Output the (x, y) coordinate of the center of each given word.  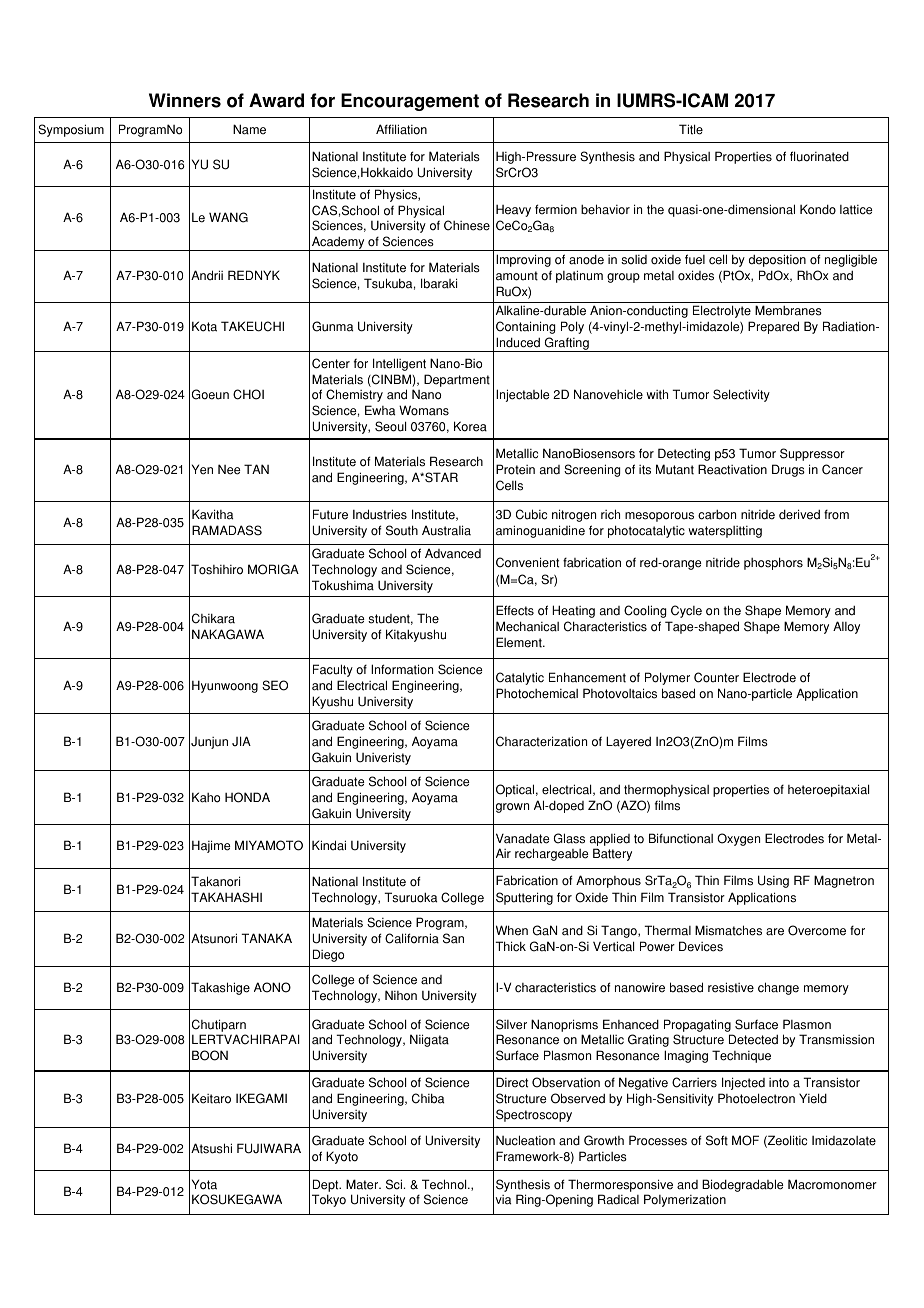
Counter (716, 677)
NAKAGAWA (228, 634)
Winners (185, 100)
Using (773, 881)
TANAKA (267, 938)
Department (457, 380)
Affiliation (401, 129)
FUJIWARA (269, 1148)
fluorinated (819, 156)
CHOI (248, 394)
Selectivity (741, 395)
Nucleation (525, 1140)
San (453, 938)
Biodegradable (743, 1185)
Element (520, 642)
